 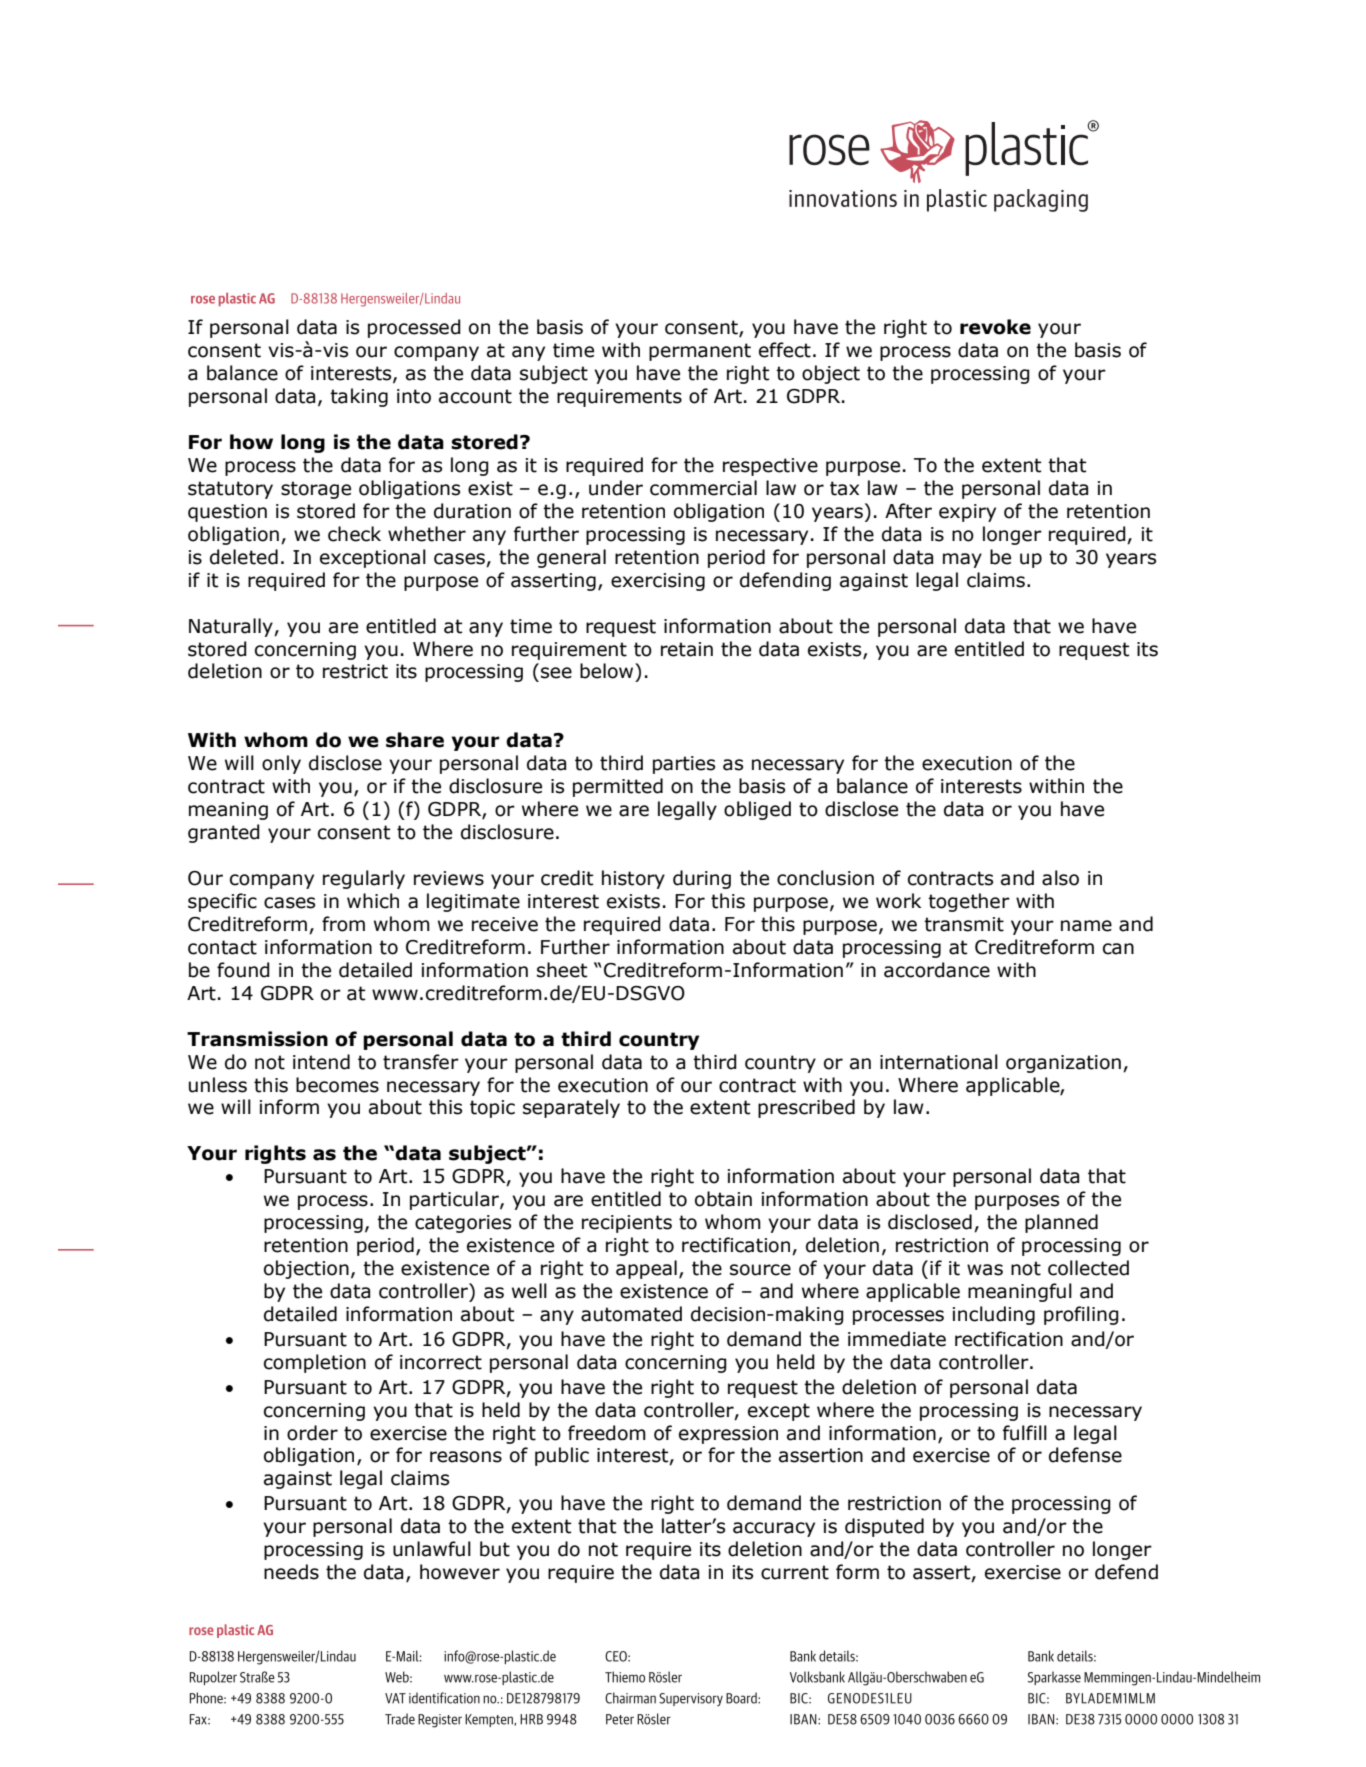 I want to click on retain, so click(x=687, y=649).
